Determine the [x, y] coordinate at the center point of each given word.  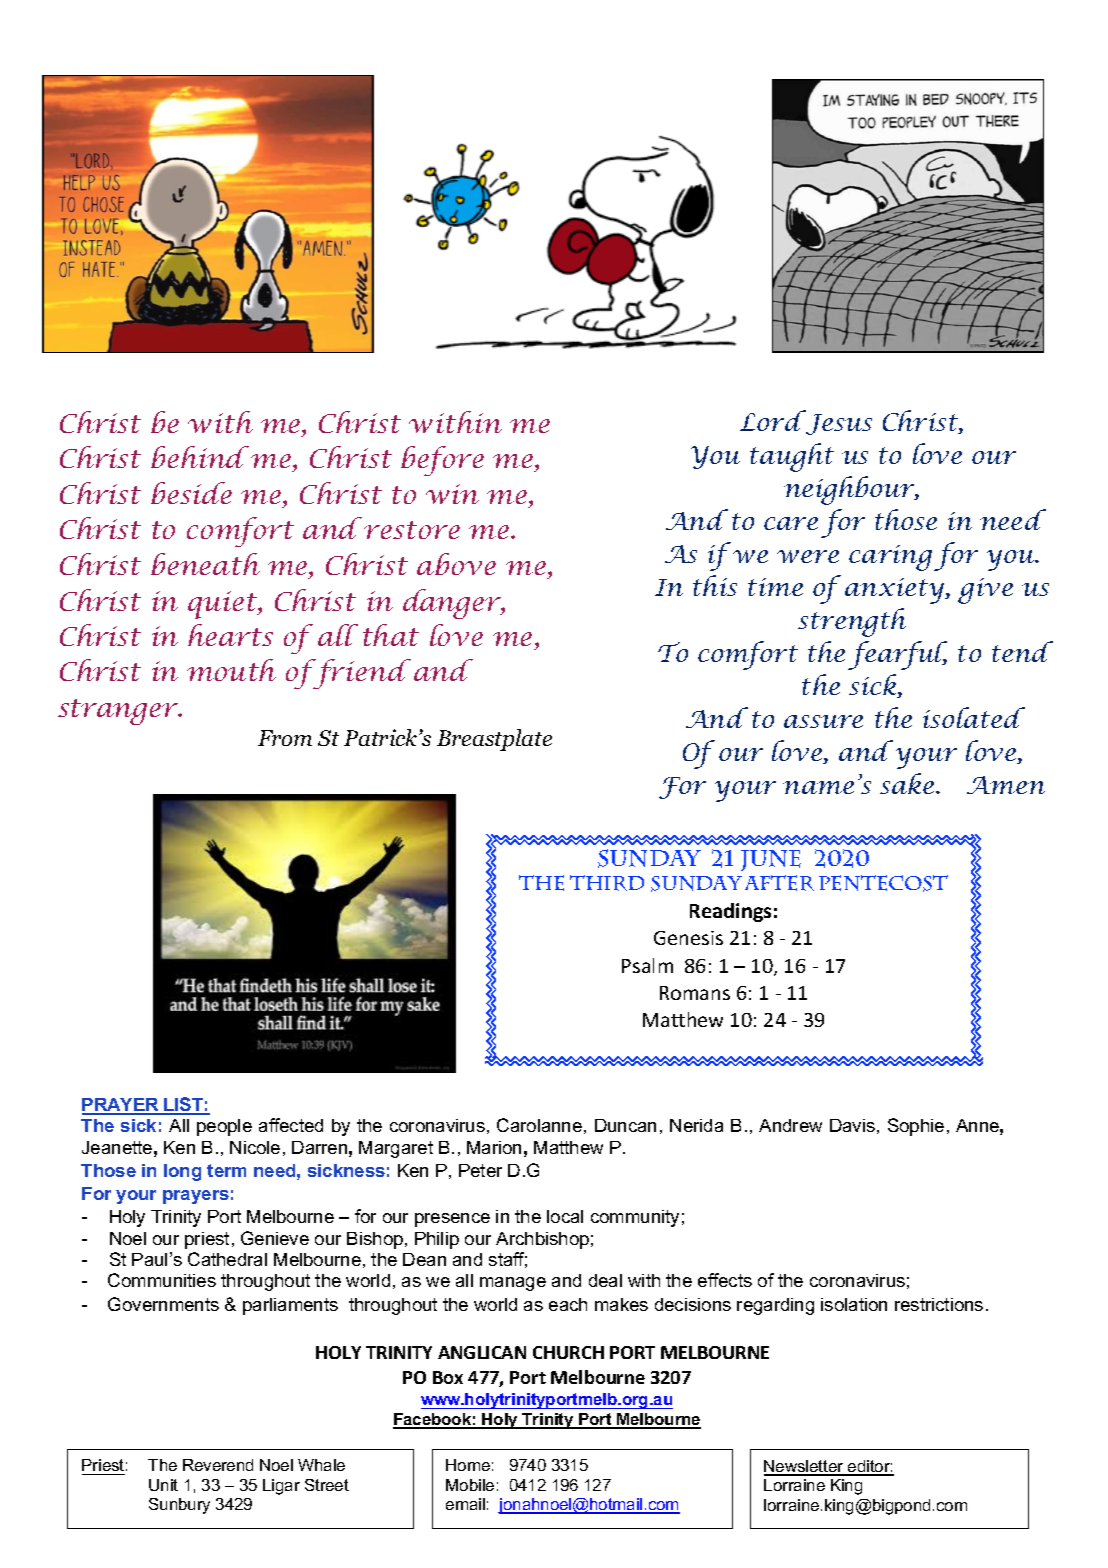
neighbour [851, 490]
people [224, 1127]
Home [468, 1465]
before [442, 461]
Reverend [218, 1465]
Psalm [647, 965]
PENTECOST [883, 883]
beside [191, 493]
